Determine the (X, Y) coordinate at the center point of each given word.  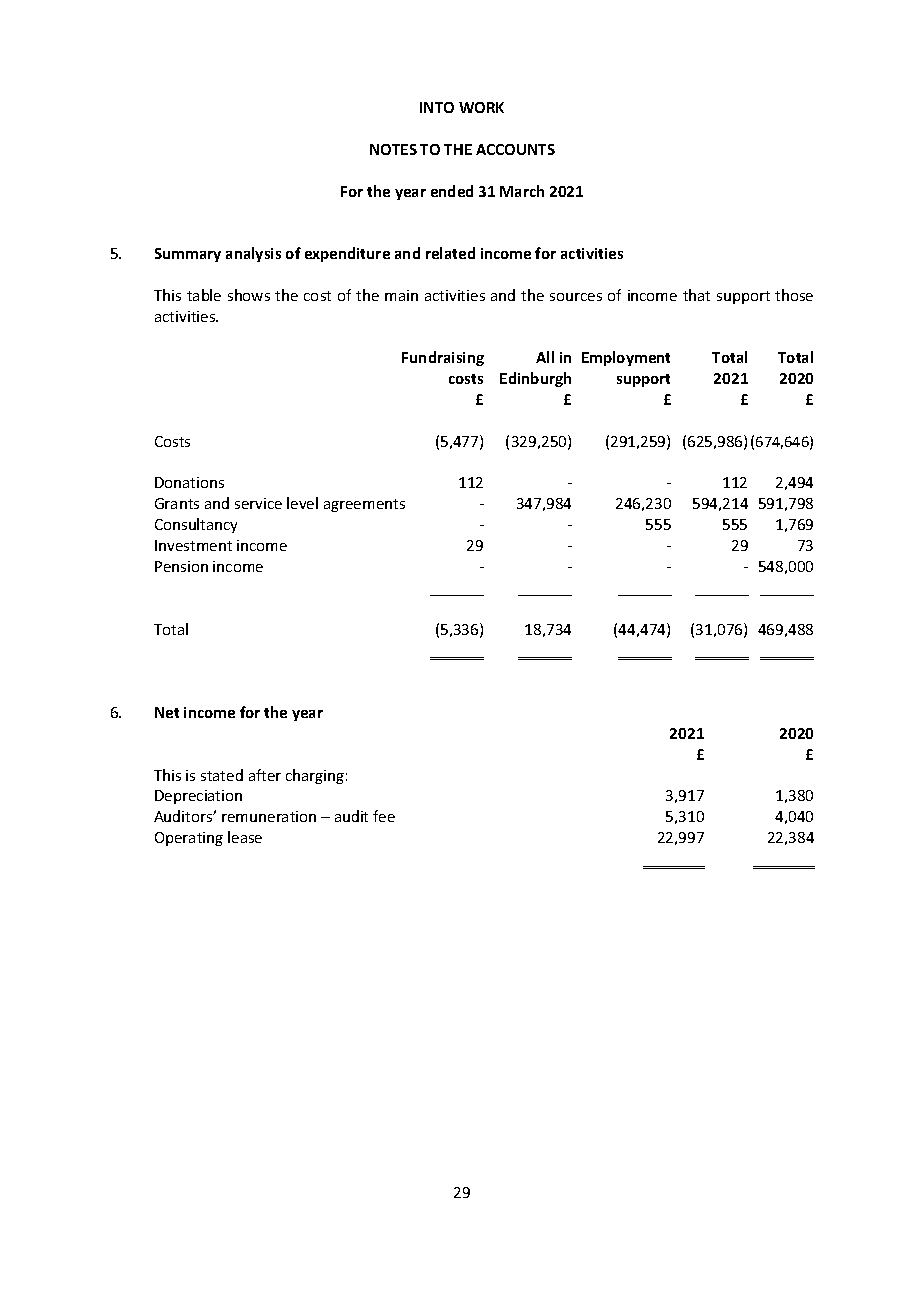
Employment (626, 358)
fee (384, 816)
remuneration (269, 816)
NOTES (393, 149)
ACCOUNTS (515, 149)
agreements (364, 505)
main (401, 295)
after (265, 775)
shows (249, 295)
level (302, 503)
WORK (481, 107)
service (258, 503)
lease (245, 837)
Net (167, 712)
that (696, 295)
